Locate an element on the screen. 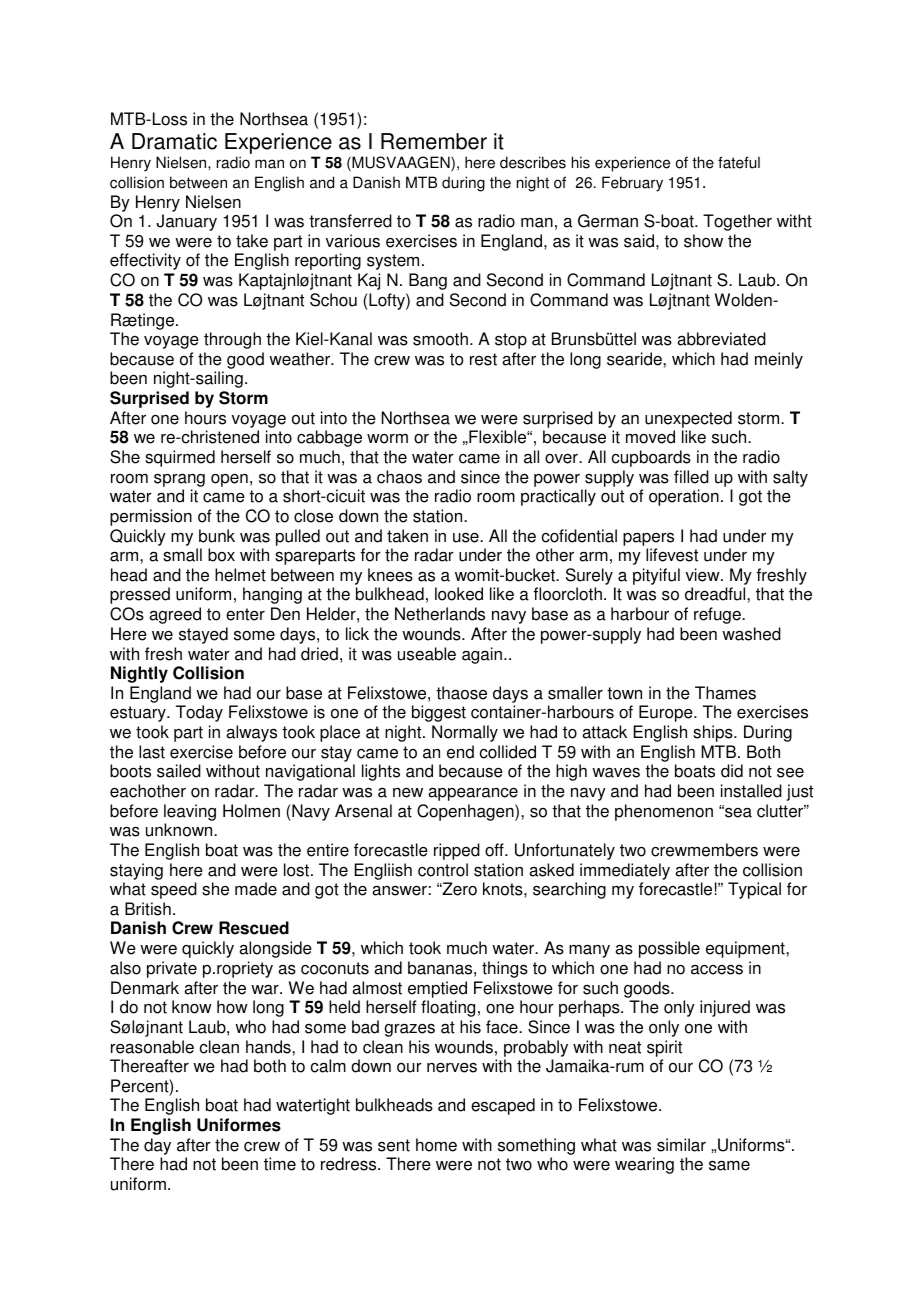  fateful is located at coordinates (739, 162).
